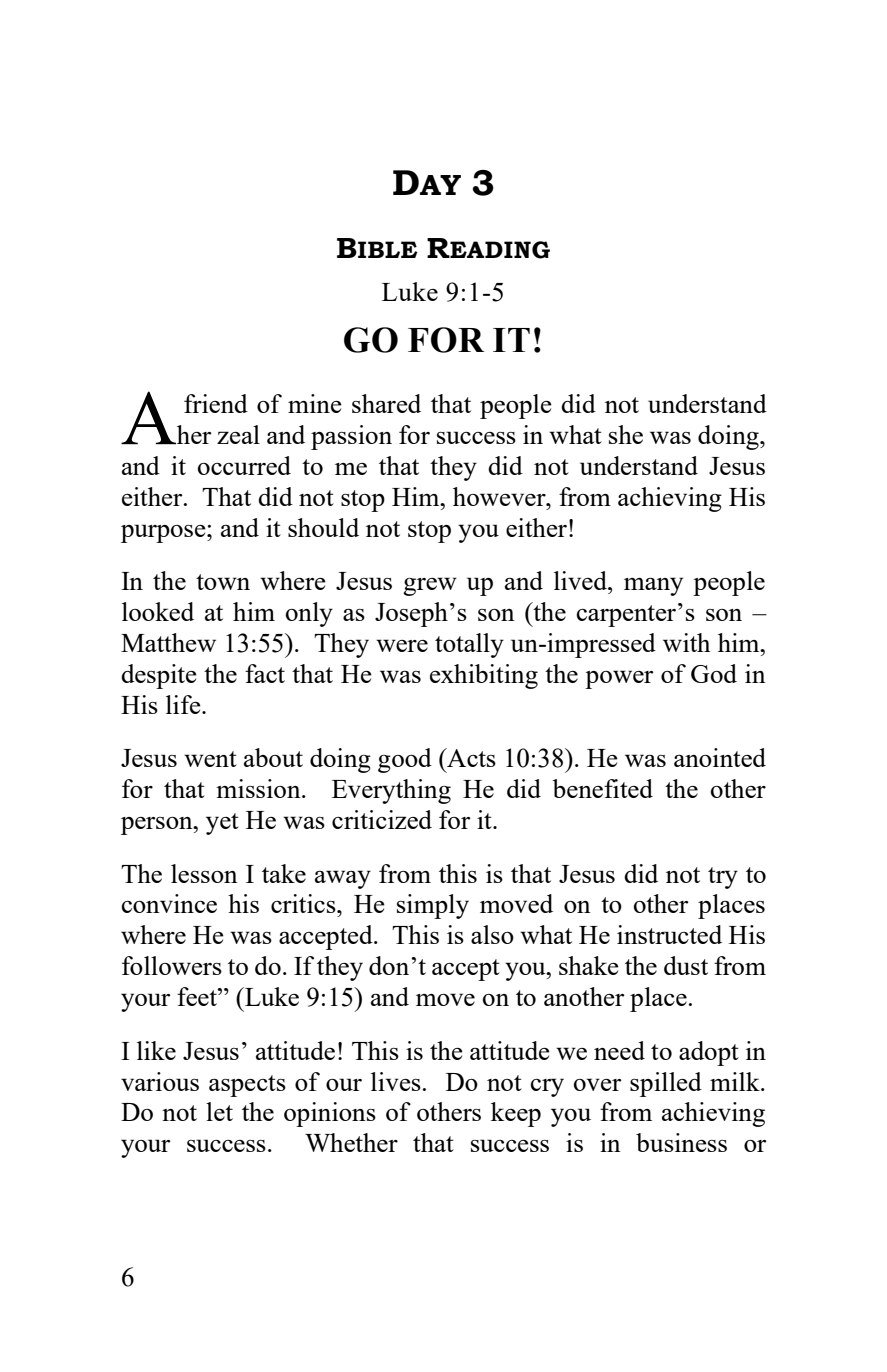 This image has width=887, height=1372. Describe the element at coordinates (210, 759) in the image. I see `went` at that location.
